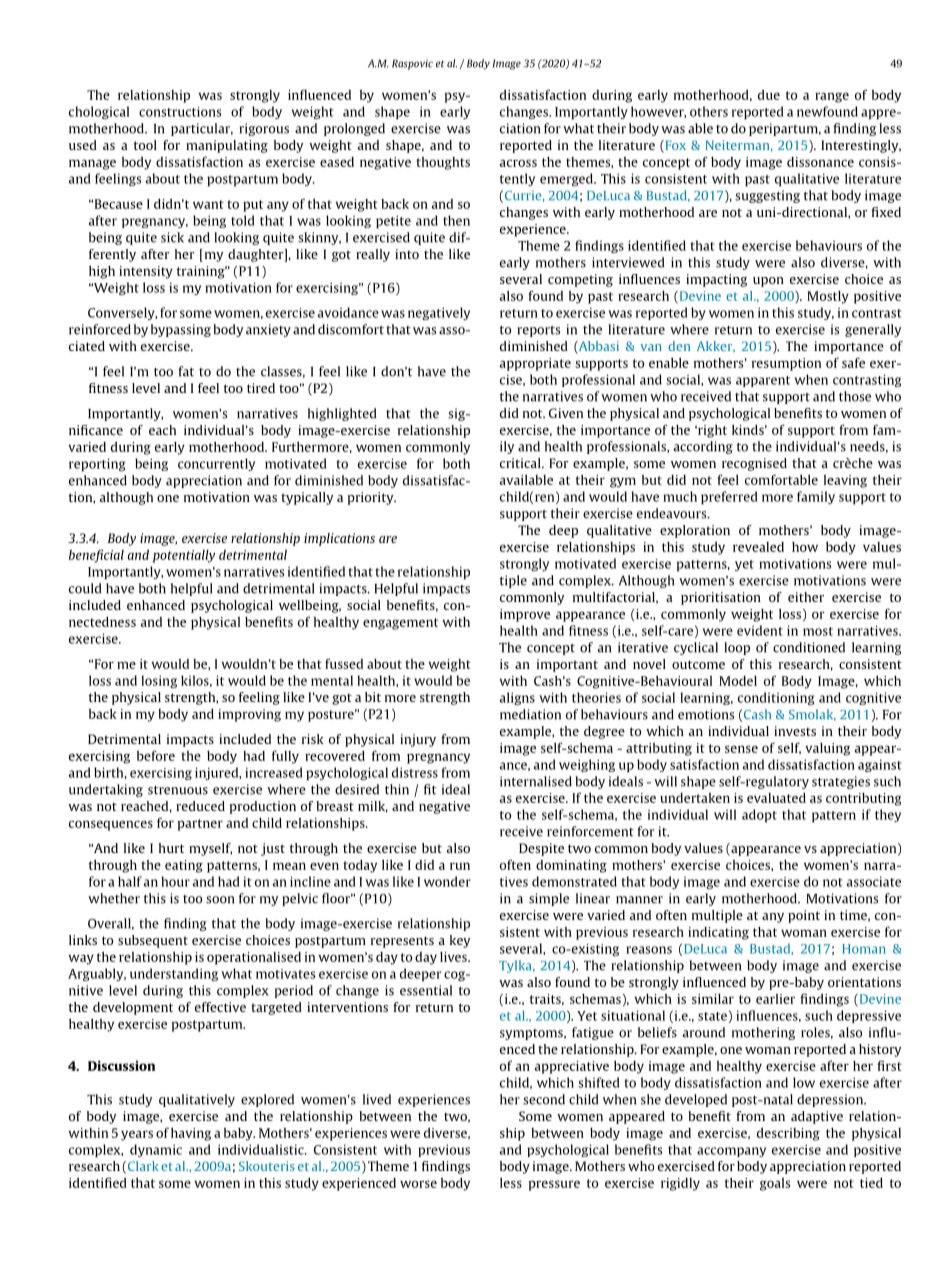 The height and width of the image is (1270, 952). What do you see at coordinates (418, 740) in the image?
I see `injury` at bounding box center [418, 740].
